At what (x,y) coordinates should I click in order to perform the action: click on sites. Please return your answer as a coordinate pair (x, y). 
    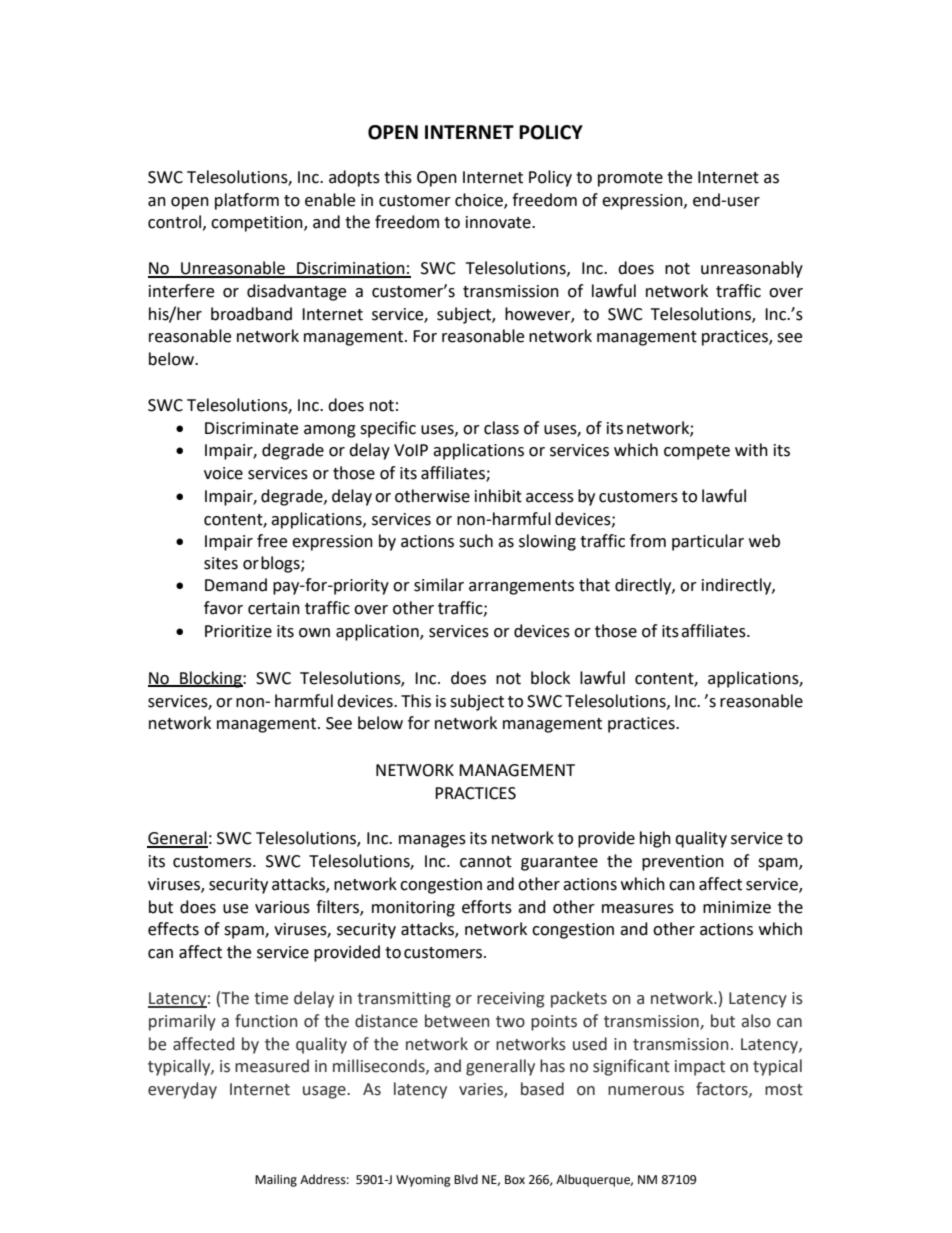
    Looking at the image, I should click on (221, 563).
